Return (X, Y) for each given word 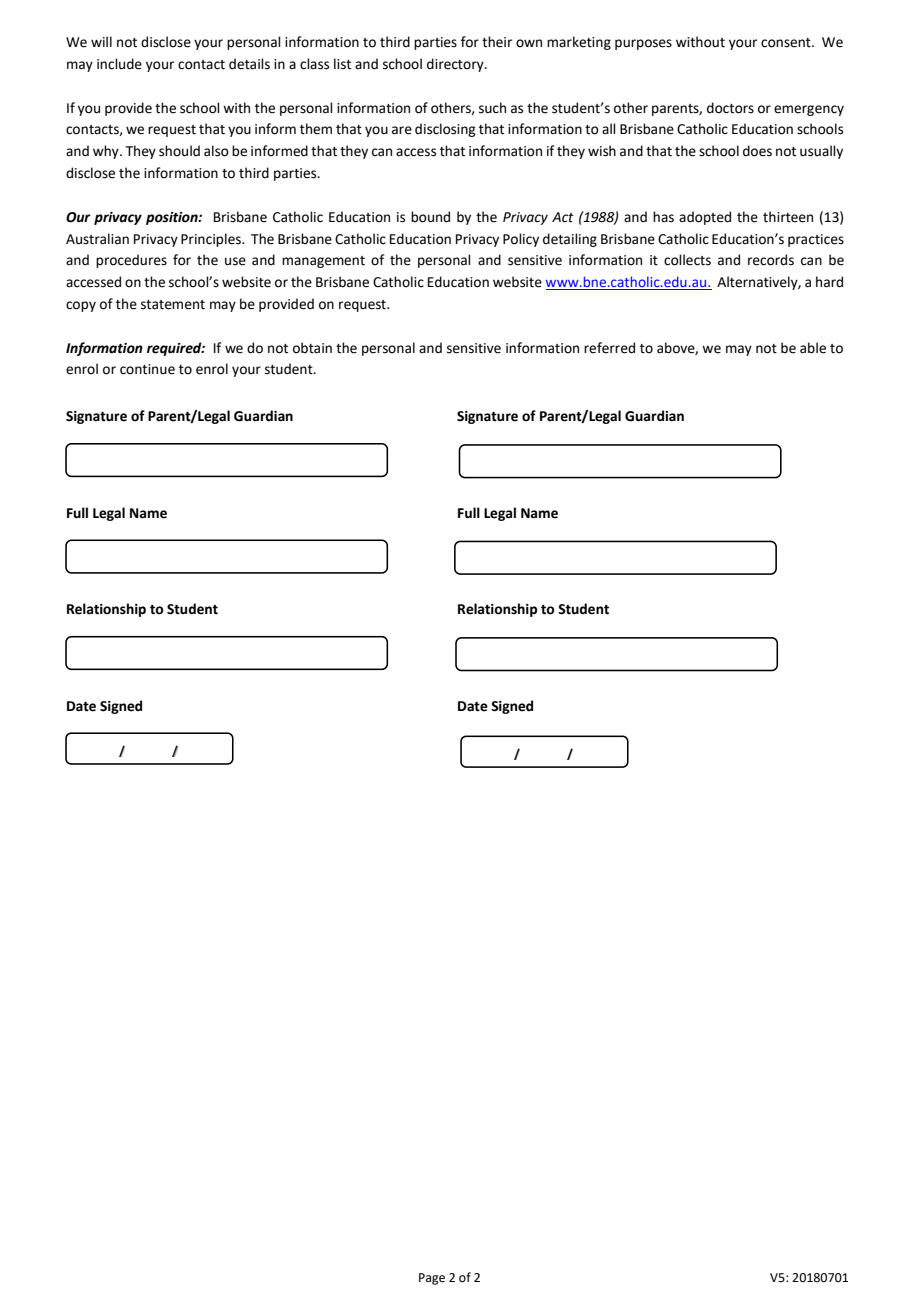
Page (432, 1279)
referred (609, 348)
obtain (312, 348)
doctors (730, 108)
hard (829, 282)
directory (456, 65)
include (119, 64)
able (813, 348)
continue (147, 369)
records (771, 260)
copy (81, 306)
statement (173, 305)
